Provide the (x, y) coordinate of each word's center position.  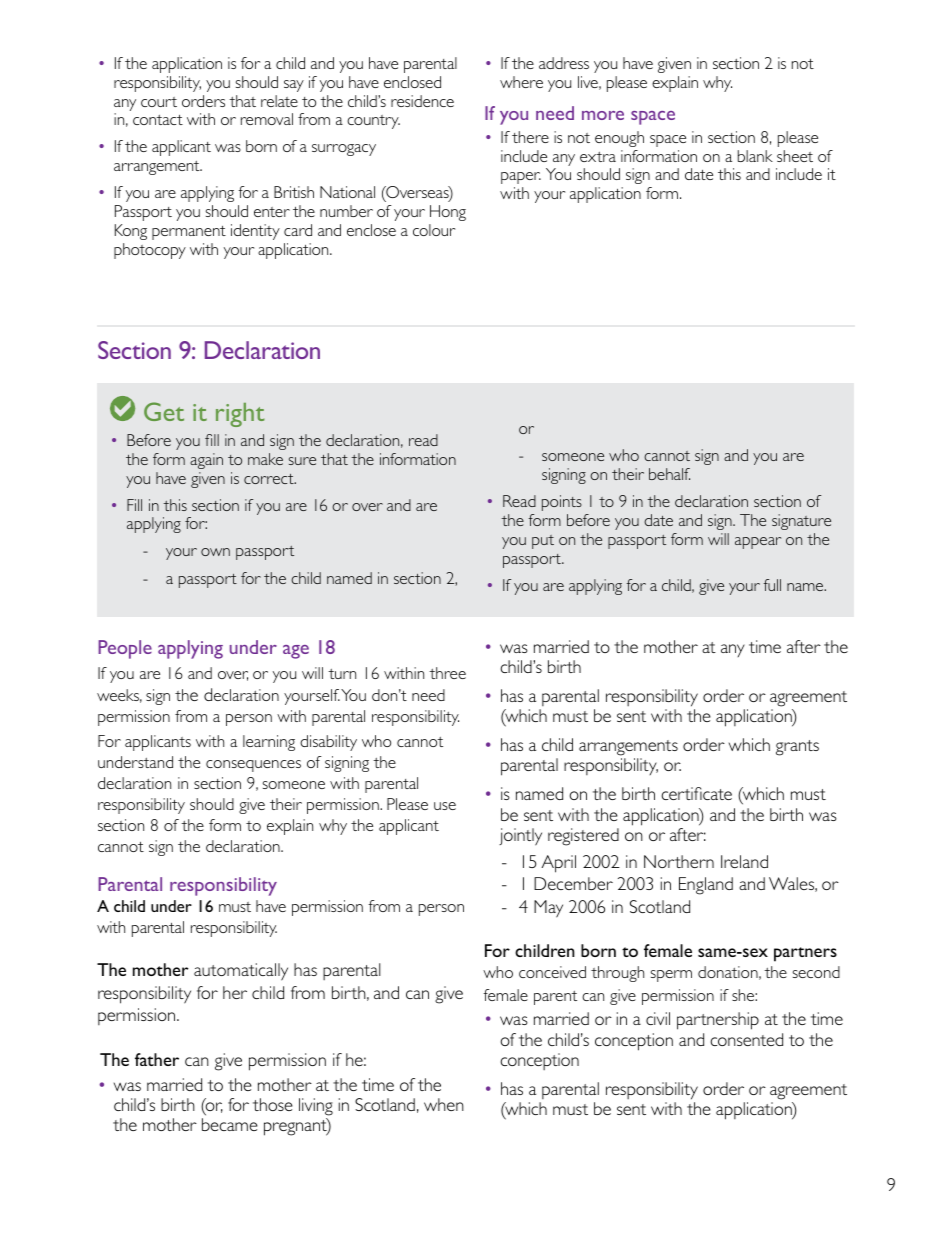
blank (755, 156)
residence (422, 101)
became (230, 1124)
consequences (253, 766)
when (444, 1104)
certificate (697, 793)
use (445, 806)
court (159, 102)
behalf (669, 474)
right (240, 415)
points (562, 503)
